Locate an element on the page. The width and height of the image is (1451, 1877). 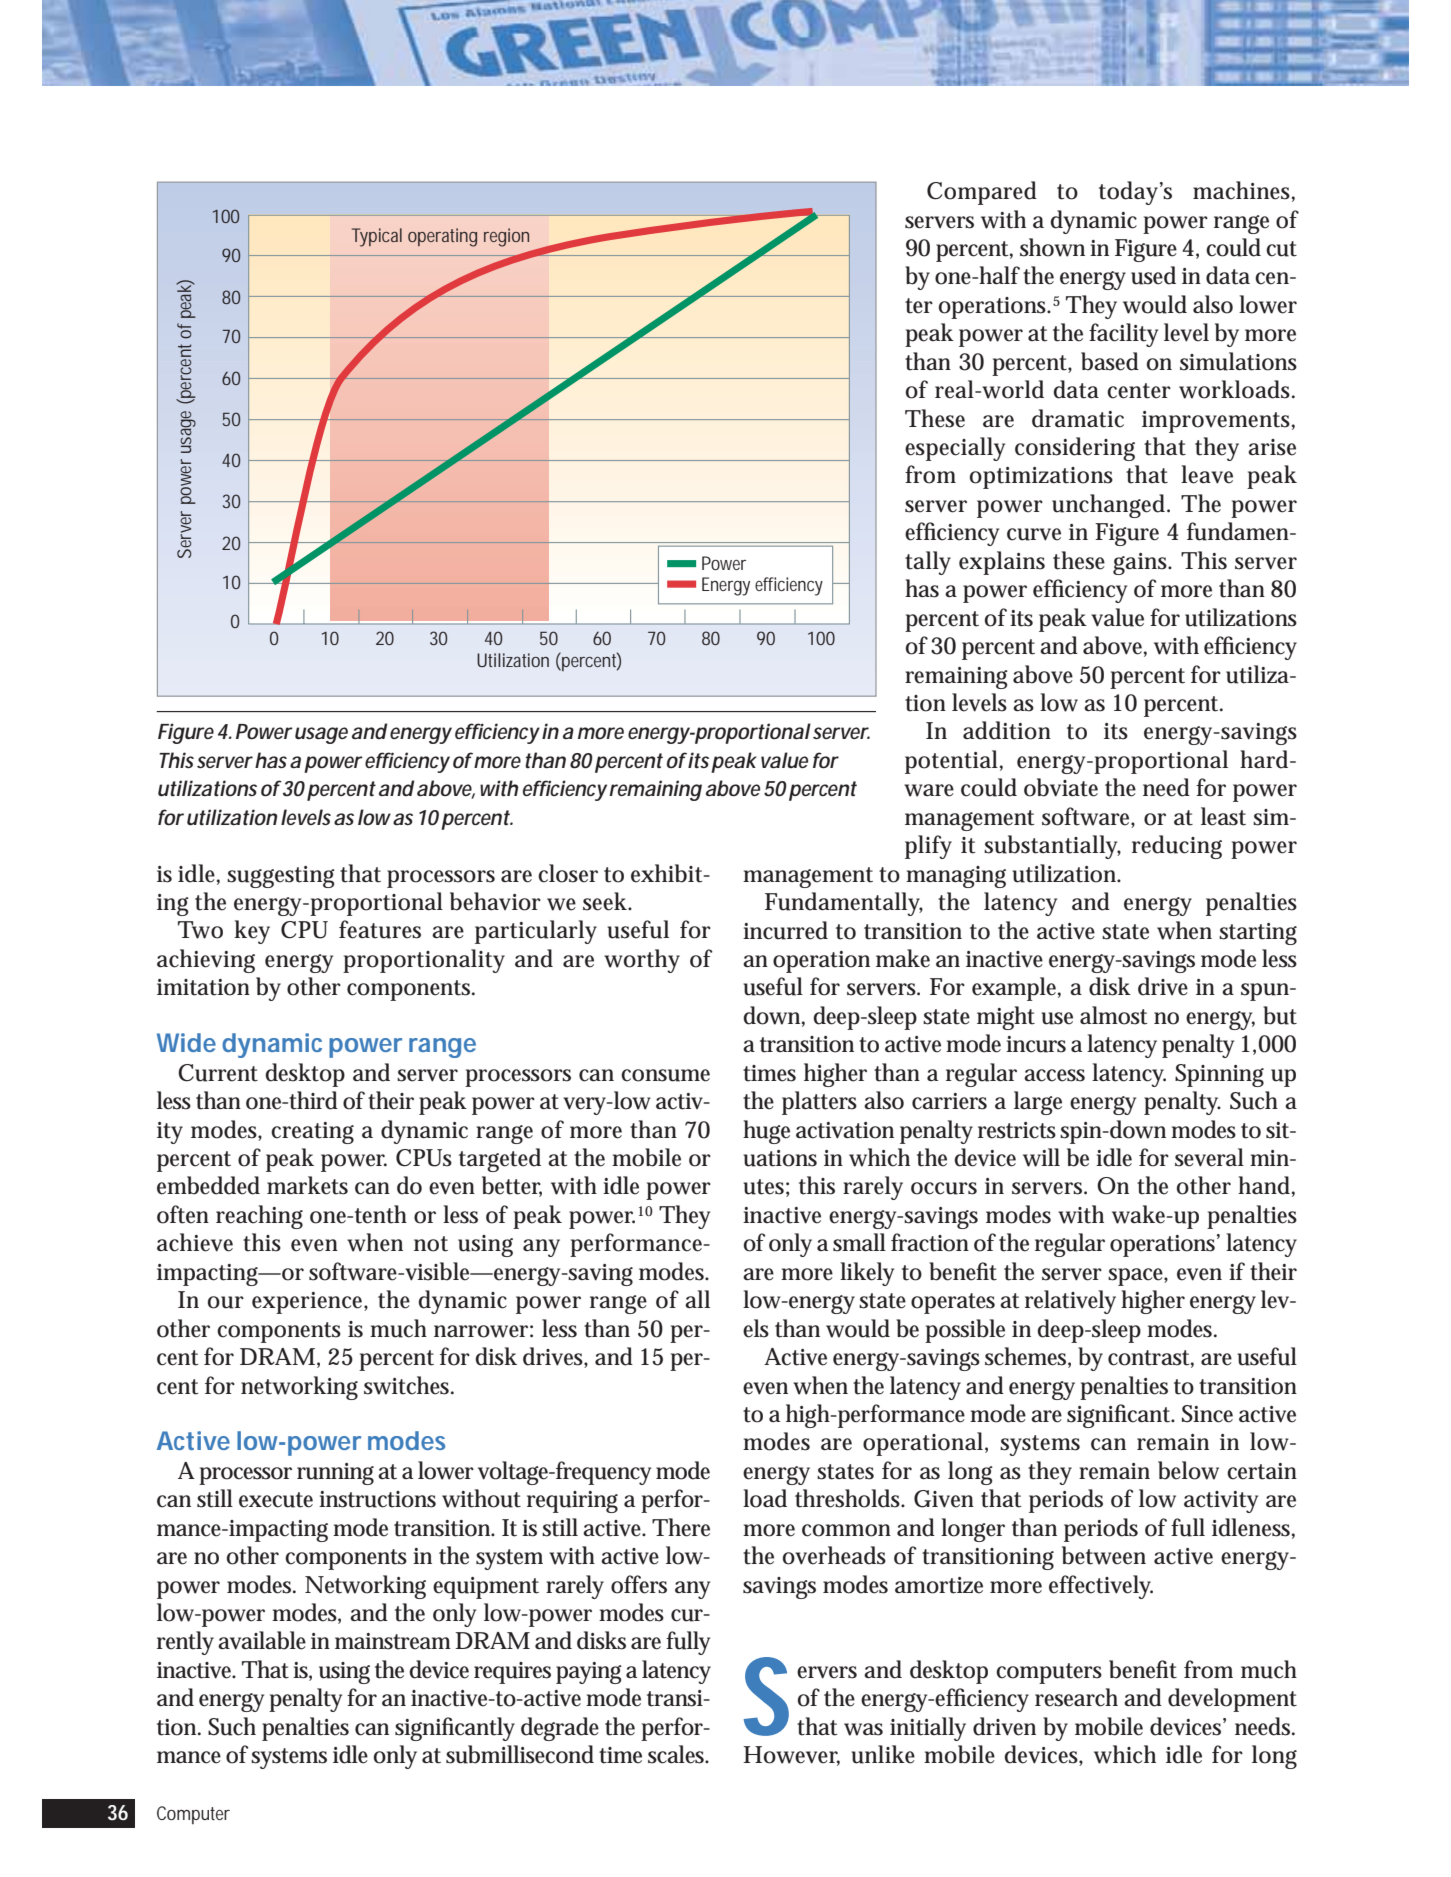
region is located at coordinates (506, 237).
